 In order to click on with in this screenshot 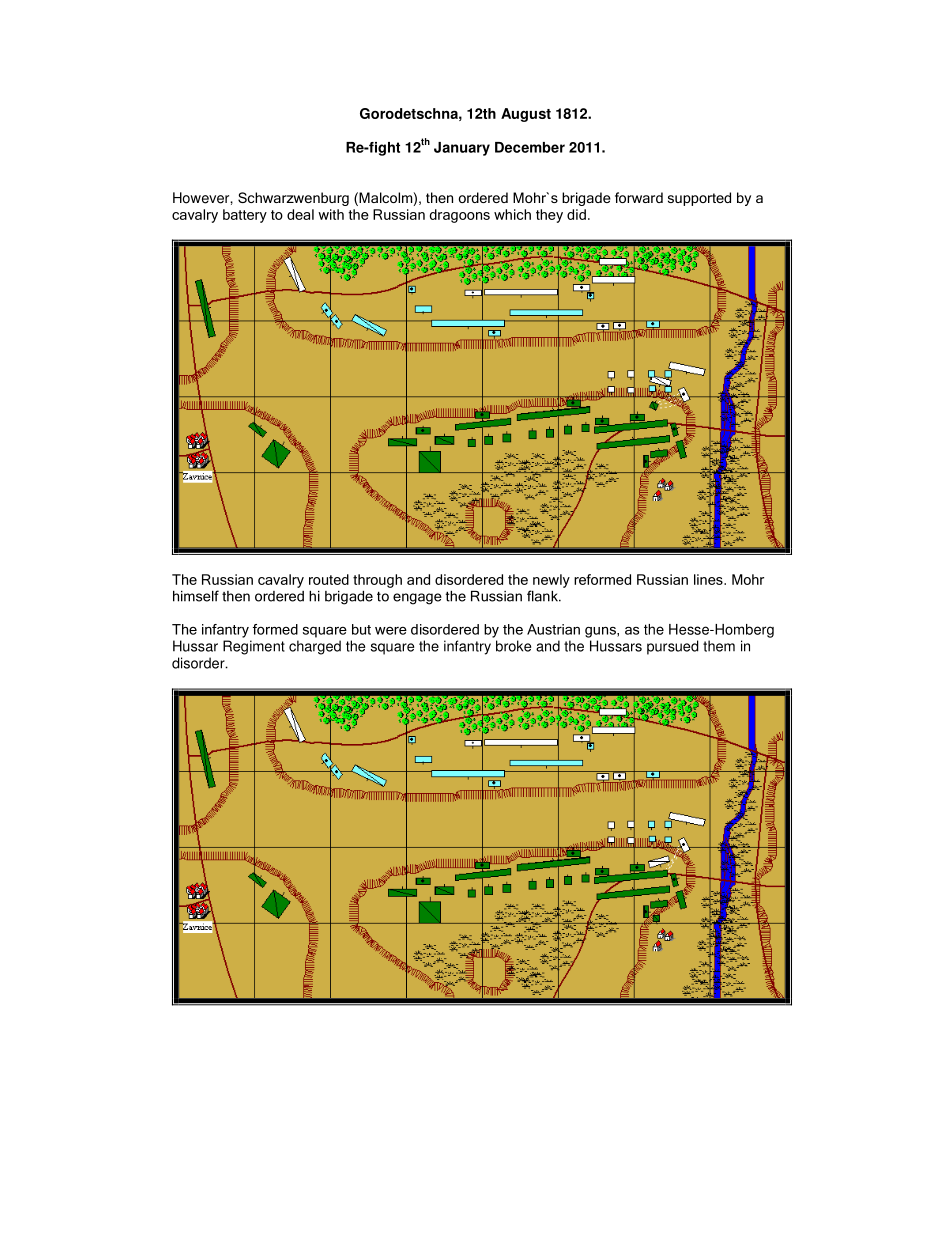, I will do `click(331, 214)`.
